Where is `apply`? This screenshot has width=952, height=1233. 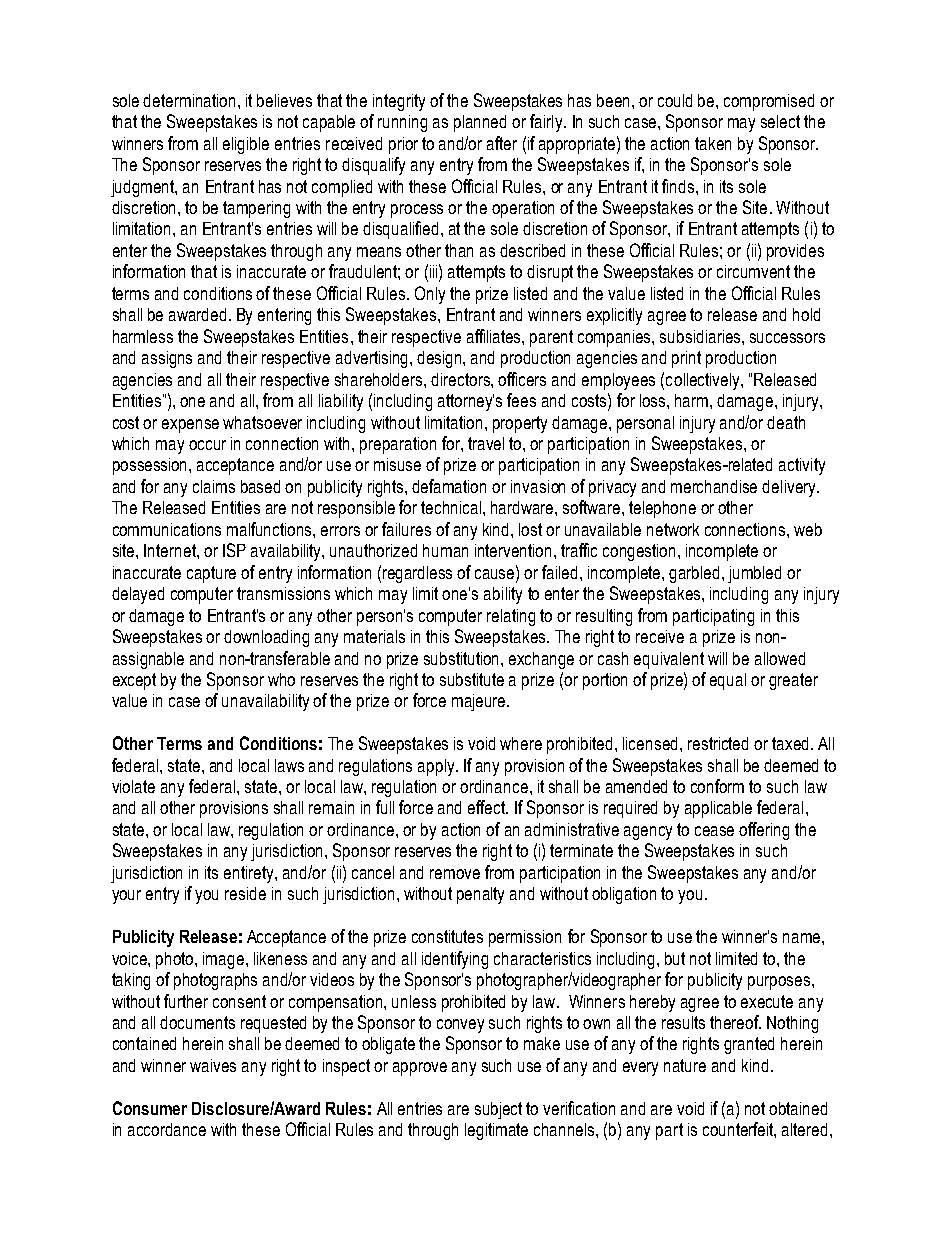 apply is located at coordinates (437, 767).
